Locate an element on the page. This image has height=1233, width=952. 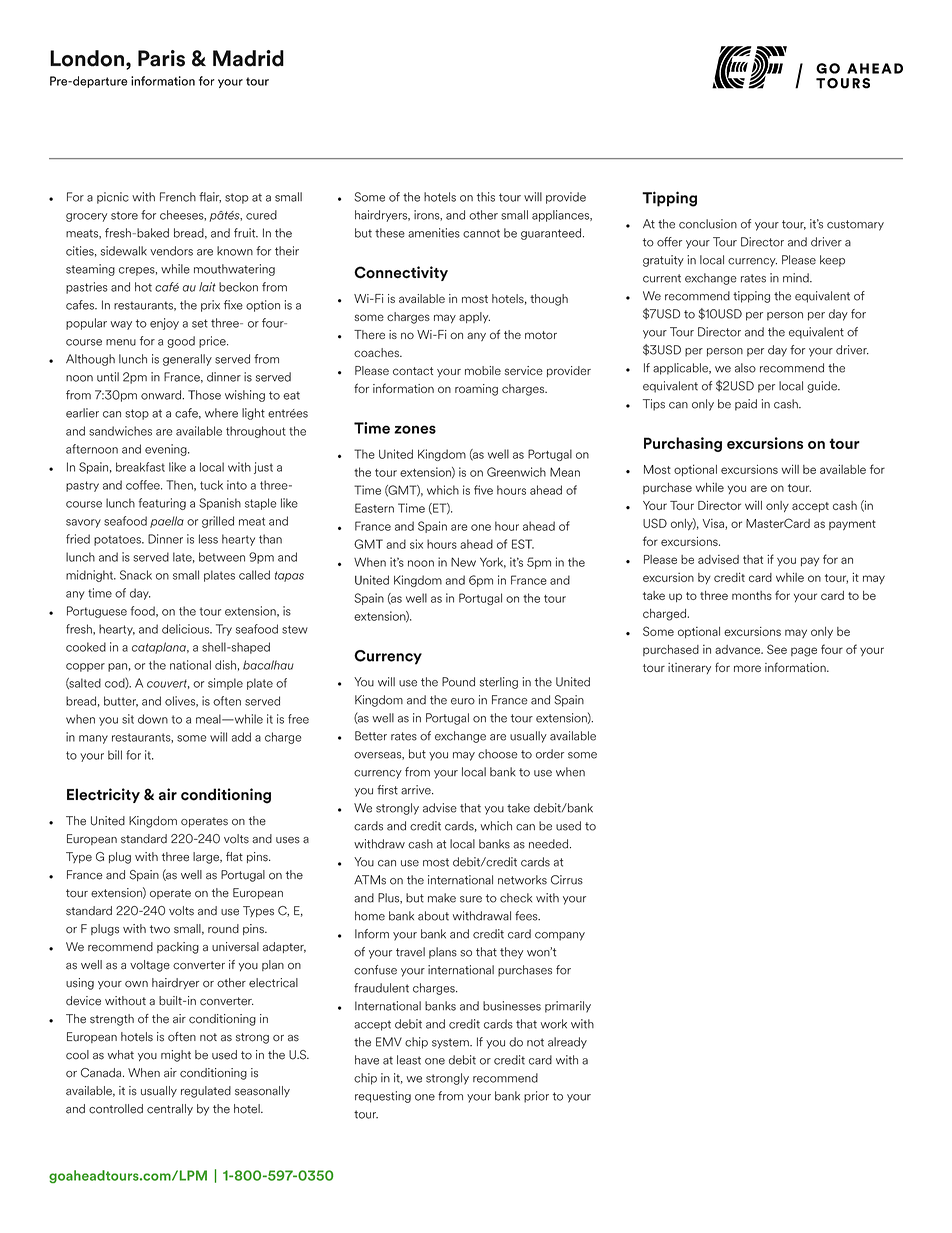
Snack is located at coordinates (136, 575).
